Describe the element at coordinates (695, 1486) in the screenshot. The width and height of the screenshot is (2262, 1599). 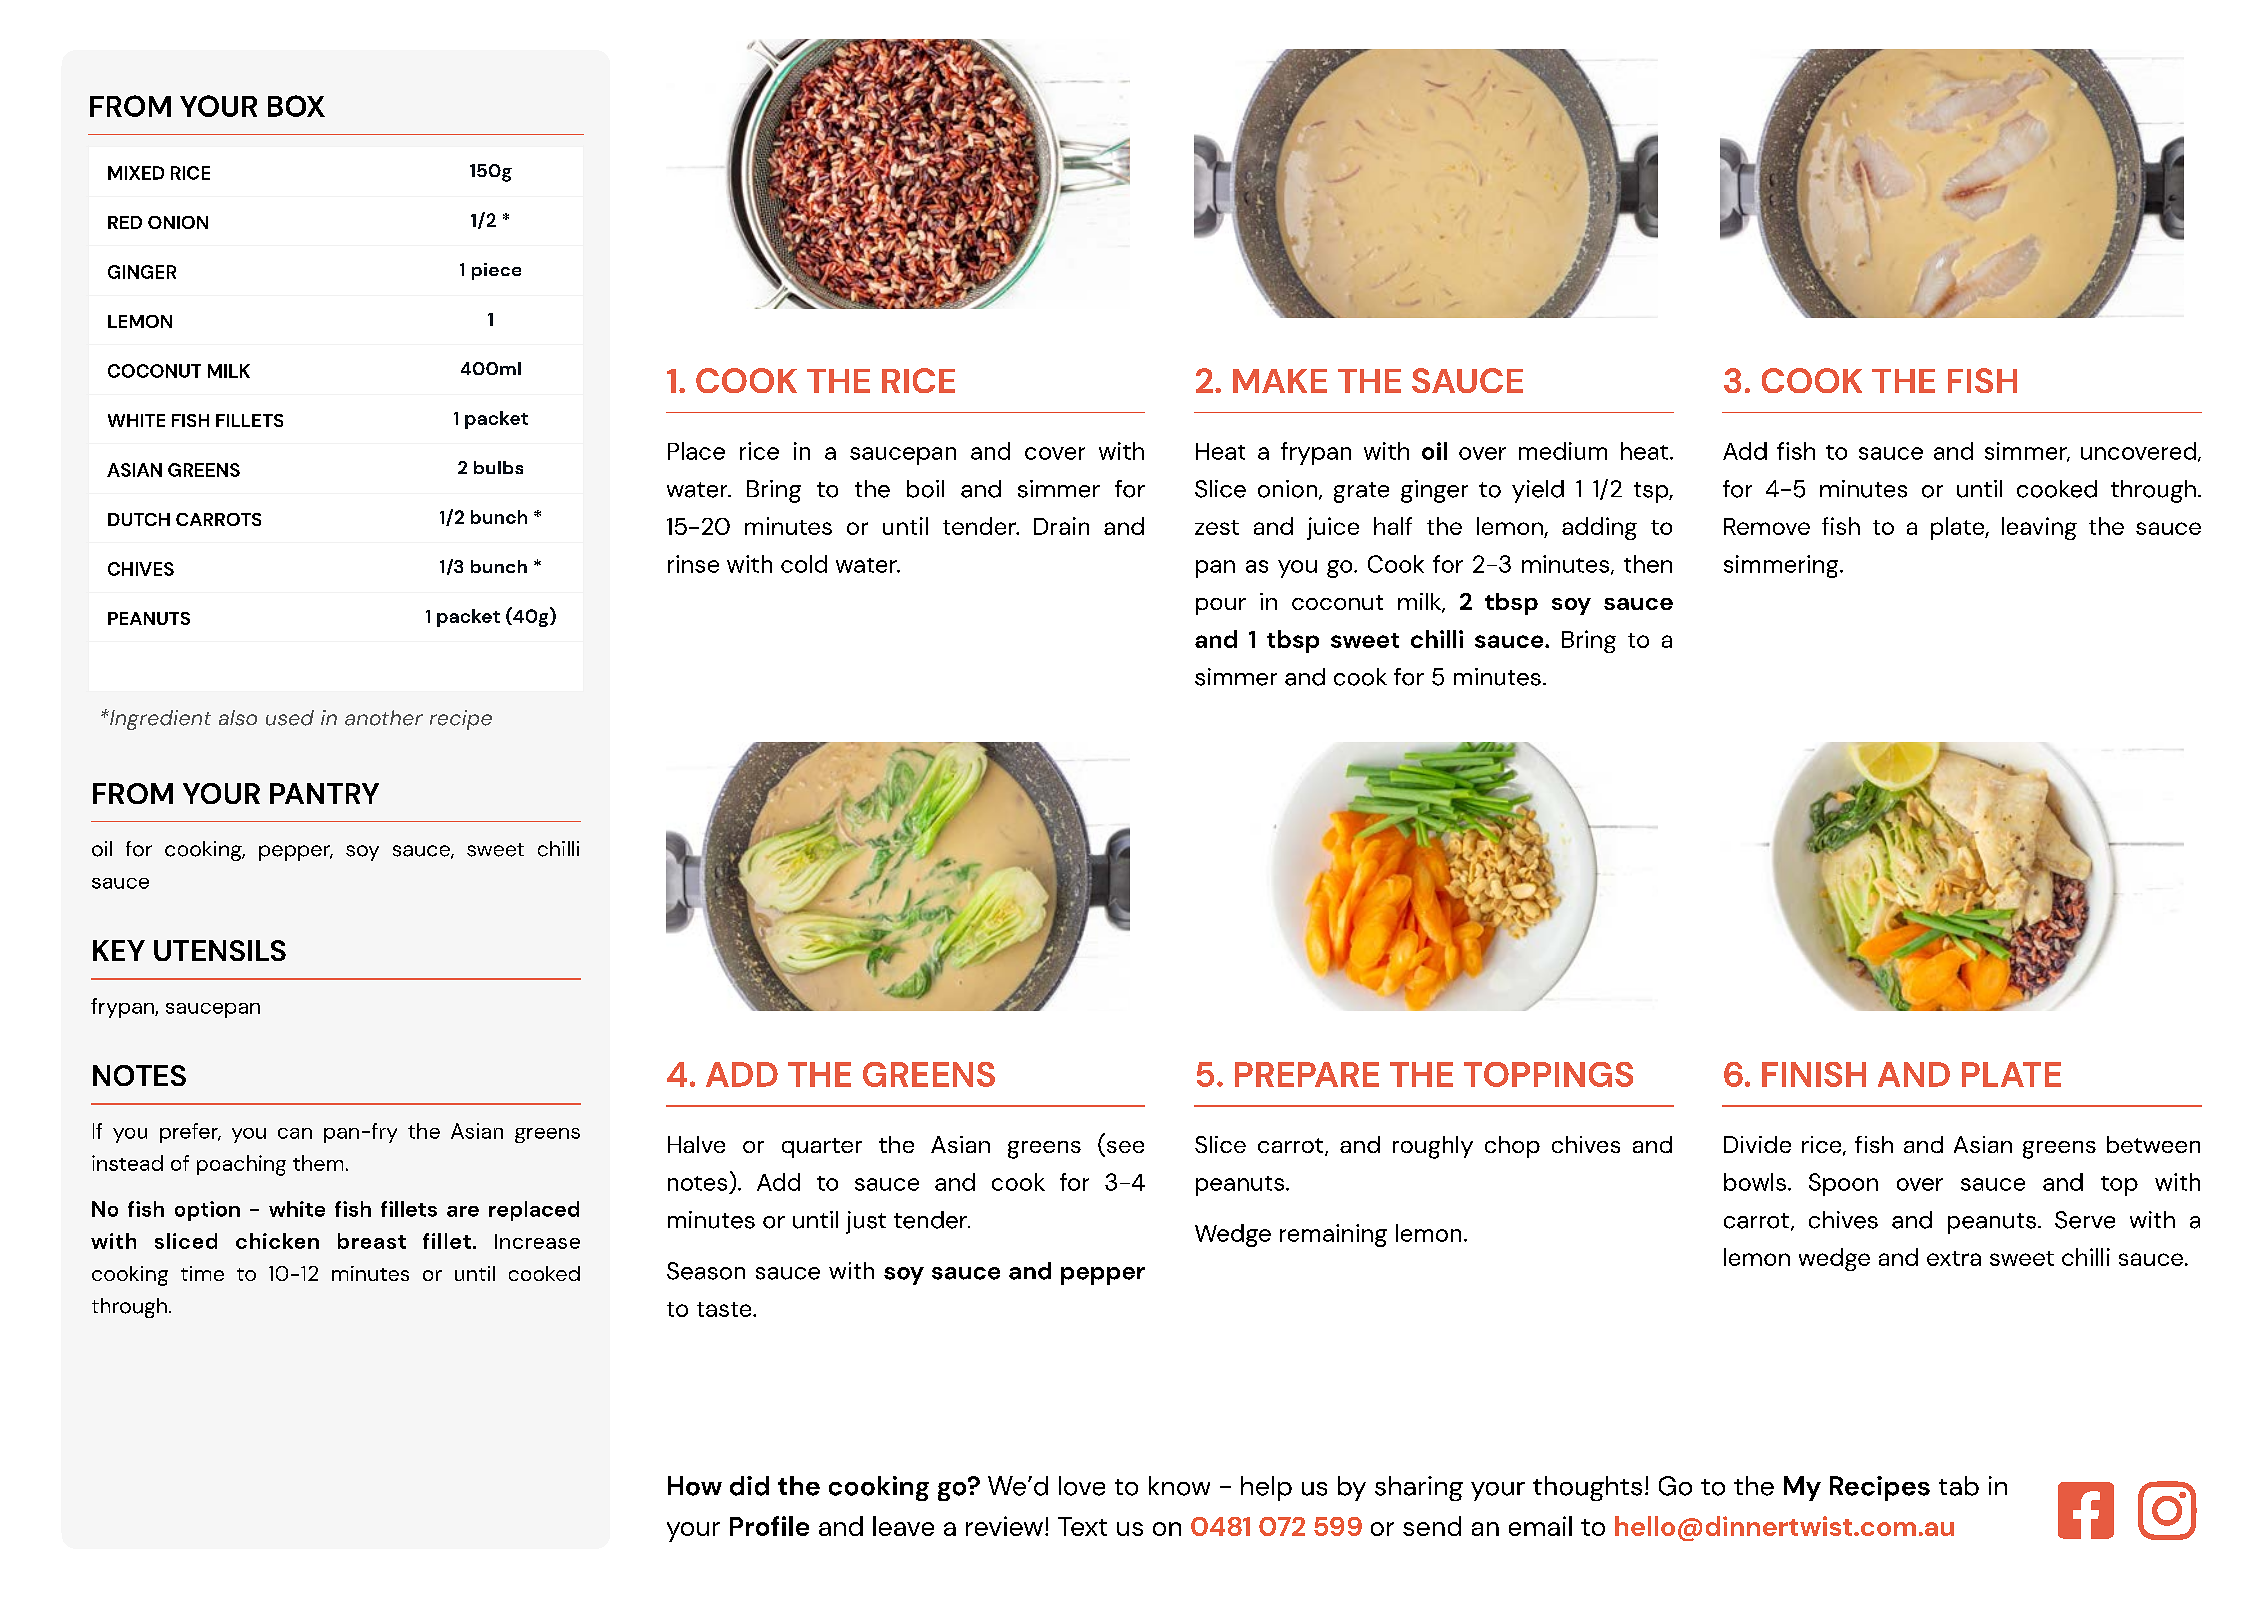
I see `How` at that location.
